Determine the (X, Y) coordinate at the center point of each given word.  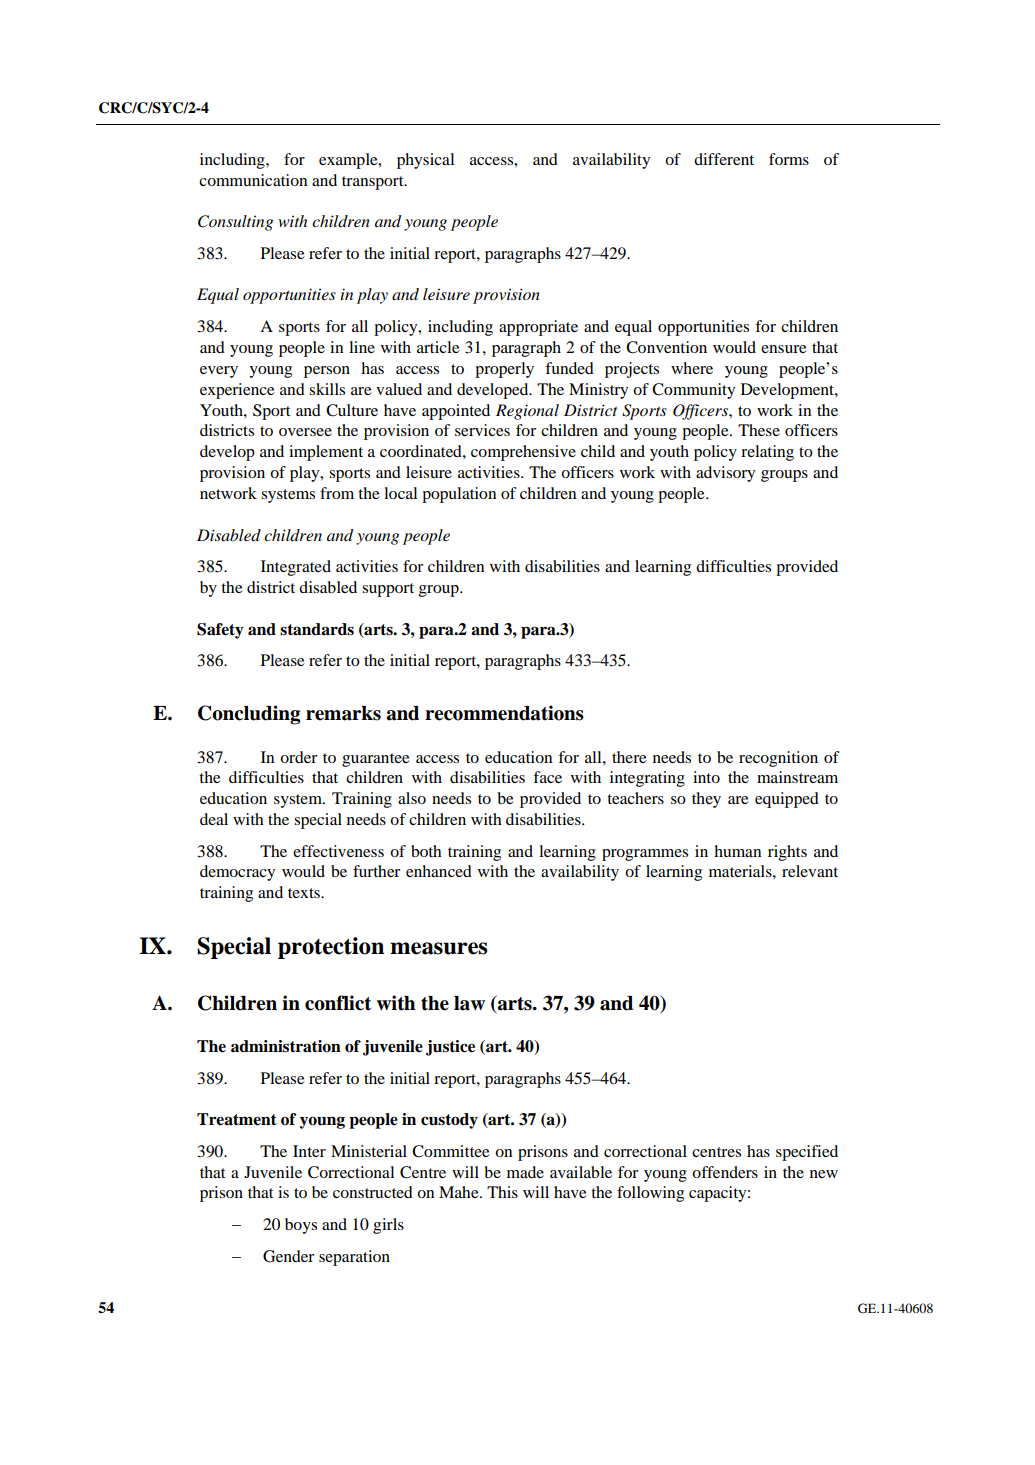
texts (305, 893)
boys (301, 1226)
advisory (725, 474)
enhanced (439, 871)
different (724, 159)
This (502, 1192)
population (459, 495)
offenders (725, 1172)
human (737, 851)
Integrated (296, 568)
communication (253, 180)
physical (425, 161)
